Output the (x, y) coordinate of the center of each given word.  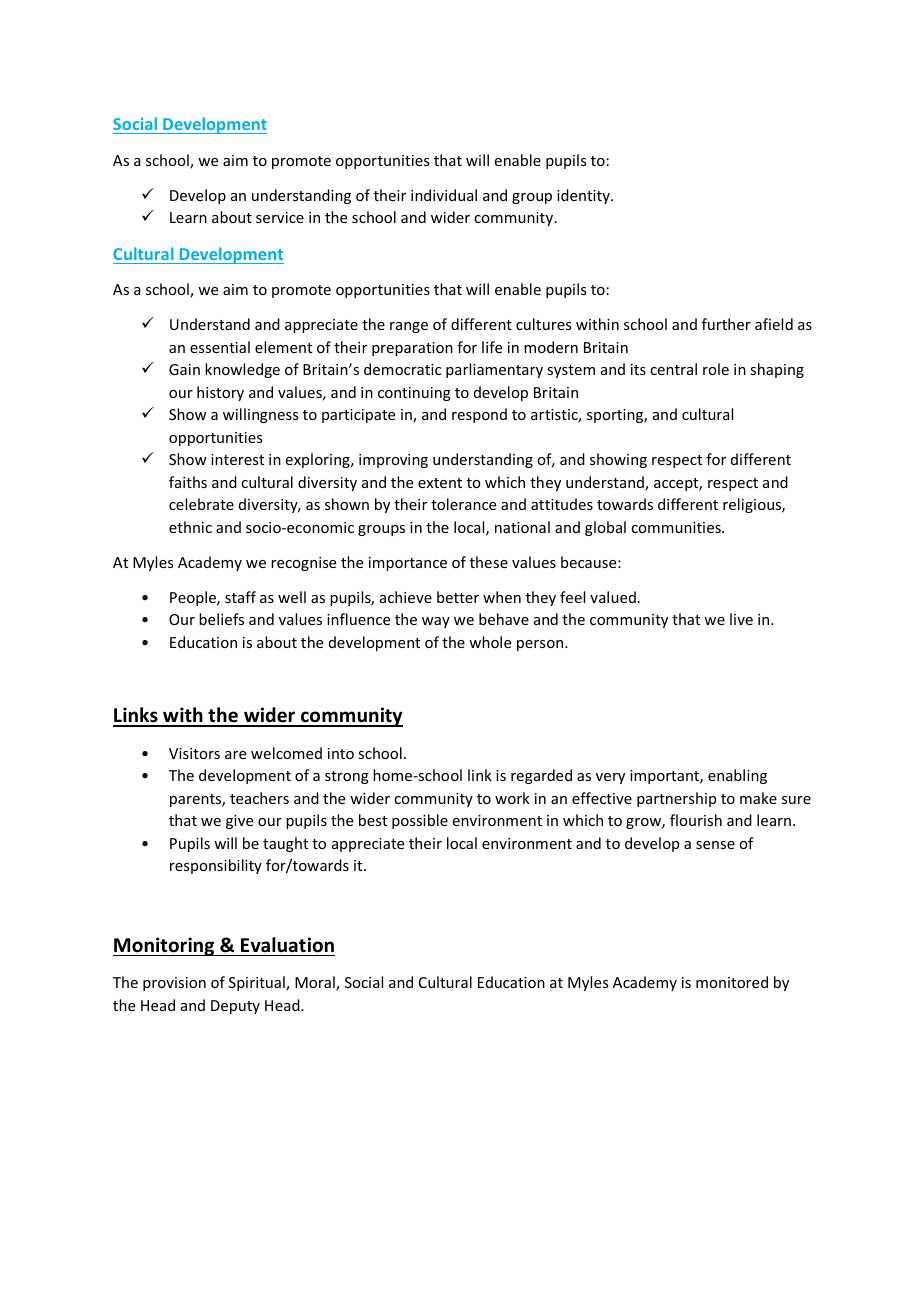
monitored (732, 982)
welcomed (286, 753)
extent (440, 483)
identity (584, 196)
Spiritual (258, 983)
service (280, 217)
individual (444, 195)
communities (677, 527)
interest (237, 459)
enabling (737, 776)
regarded (541, 776)
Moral (316, 983)
